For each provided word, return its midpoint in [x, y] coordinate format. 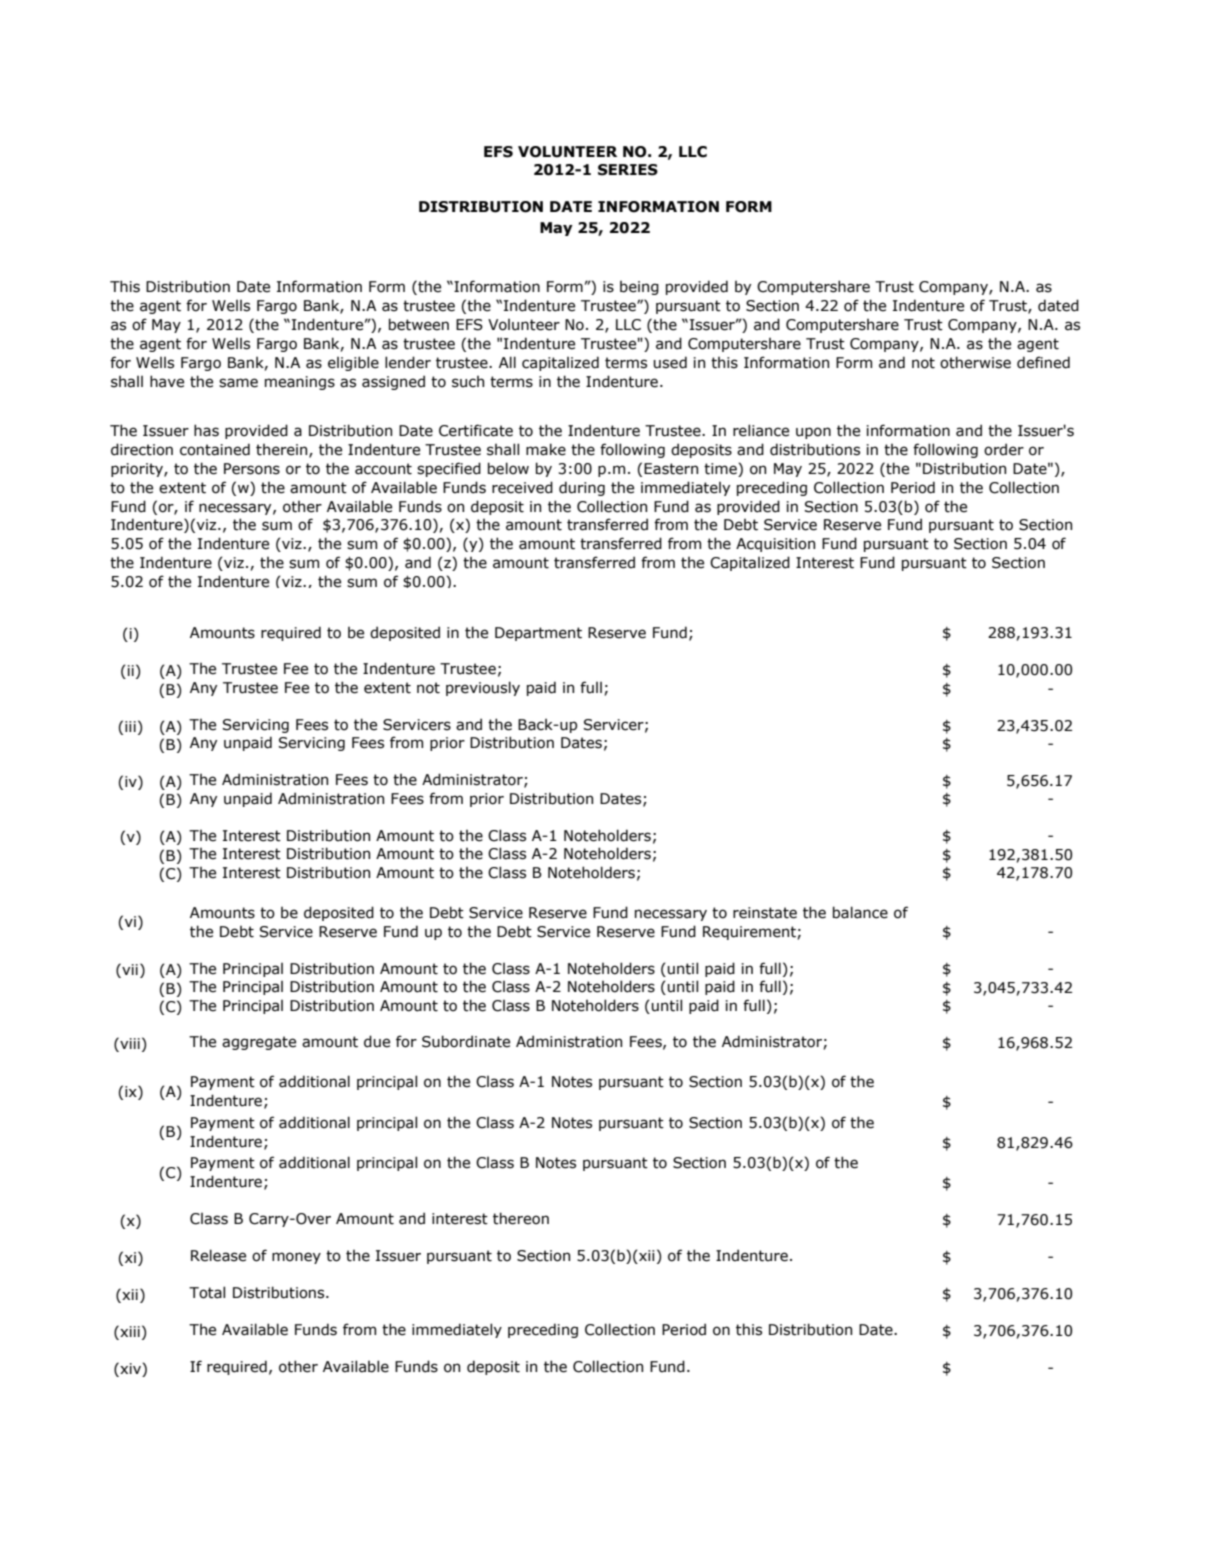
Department [538, 634]
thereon [521, 1218]
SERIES [628, 170]
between [419, 324]
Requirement [750, 933]
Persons [252, 469]
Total [207, 1292]
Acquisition [775, 545]
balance [860, 912]
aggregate [259, 1043]
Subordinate [466, 1041]
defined [1043, 362]
